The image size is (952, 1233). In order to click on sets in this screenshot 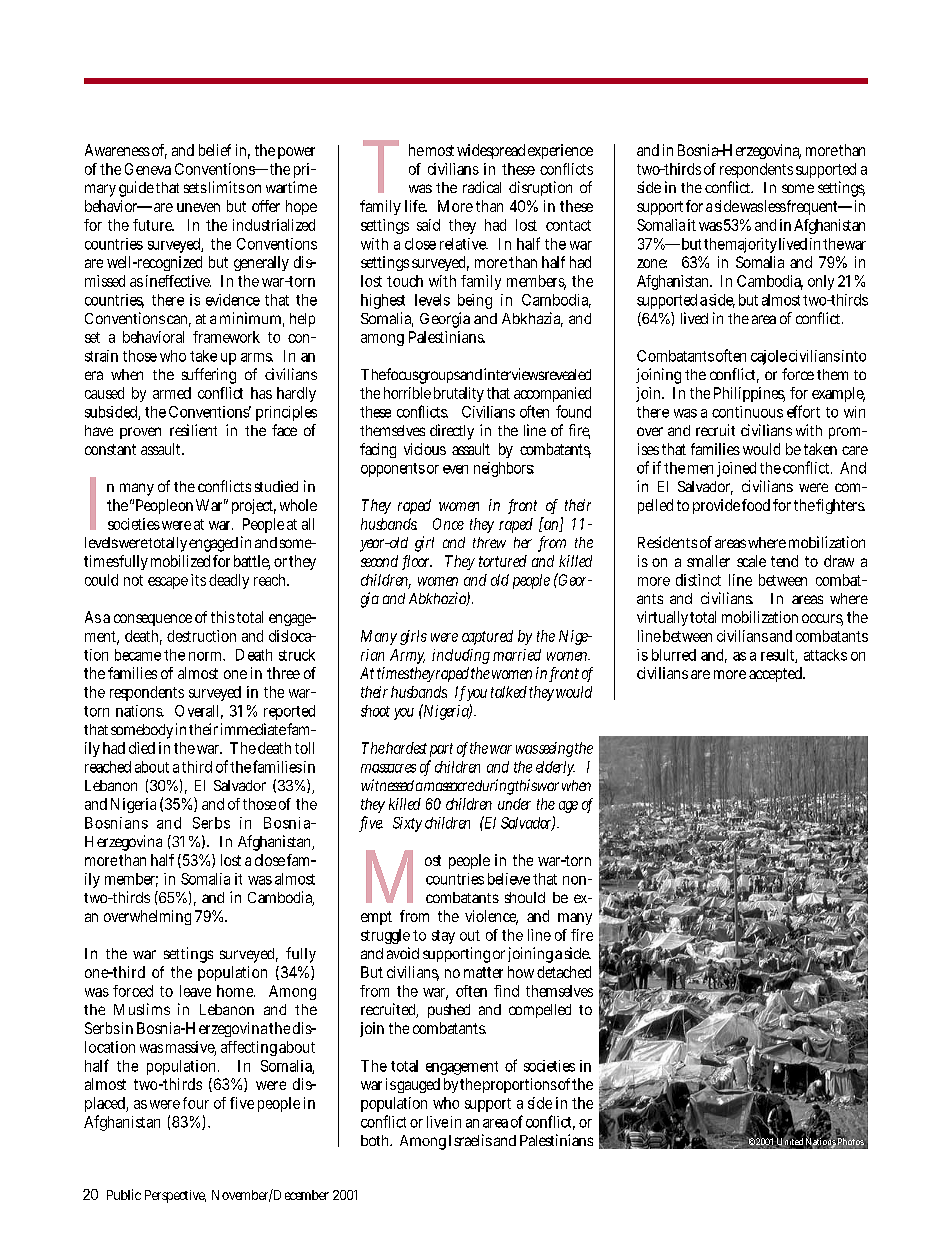, I will do `click(195, 188)`.
